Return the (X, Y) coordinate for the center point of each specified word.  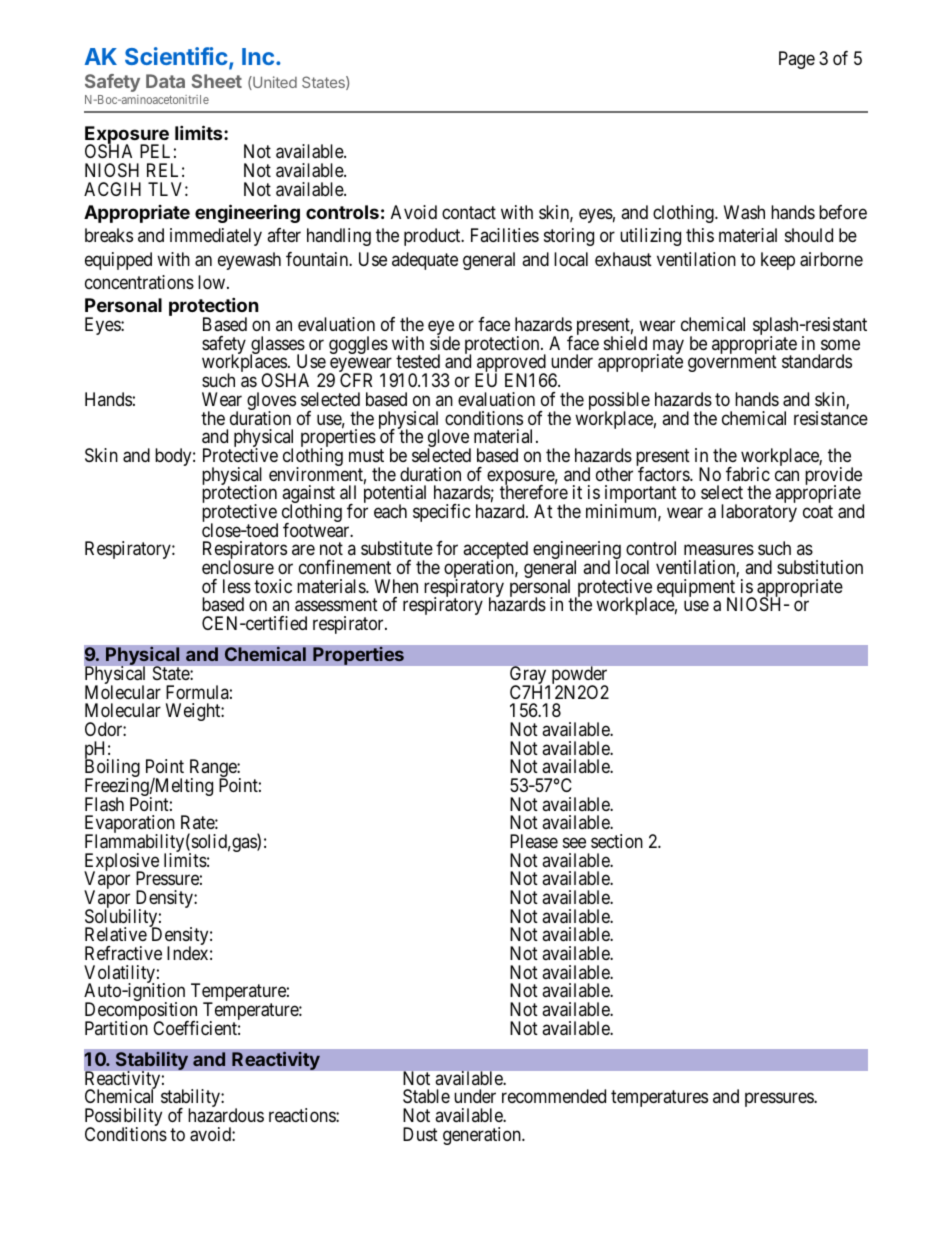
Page (797, 60)
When (396, 586)
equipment (697, 589)
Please (534, 841)
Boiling (112, 769)
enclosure (238, 567)
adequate (425, 261)
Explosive (121, 863)
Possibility (123, 1118)
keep (778, 261)
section (617, 841)
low (211, 282)
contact (469, 213)
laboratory (759, 513)
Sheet (216, 81)
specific (442, 513)
